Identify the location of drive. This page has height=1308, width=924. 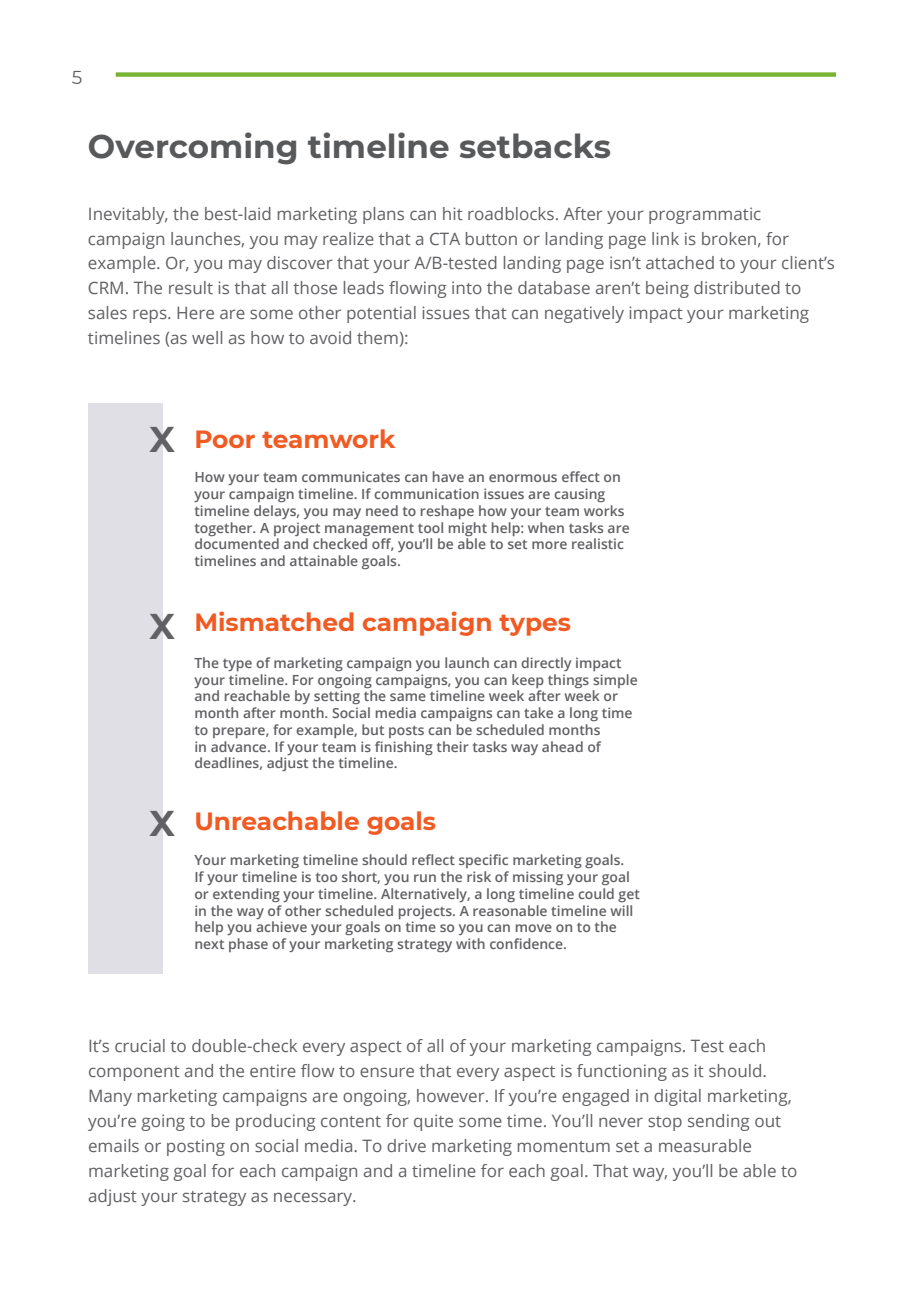
(406, 1145).
